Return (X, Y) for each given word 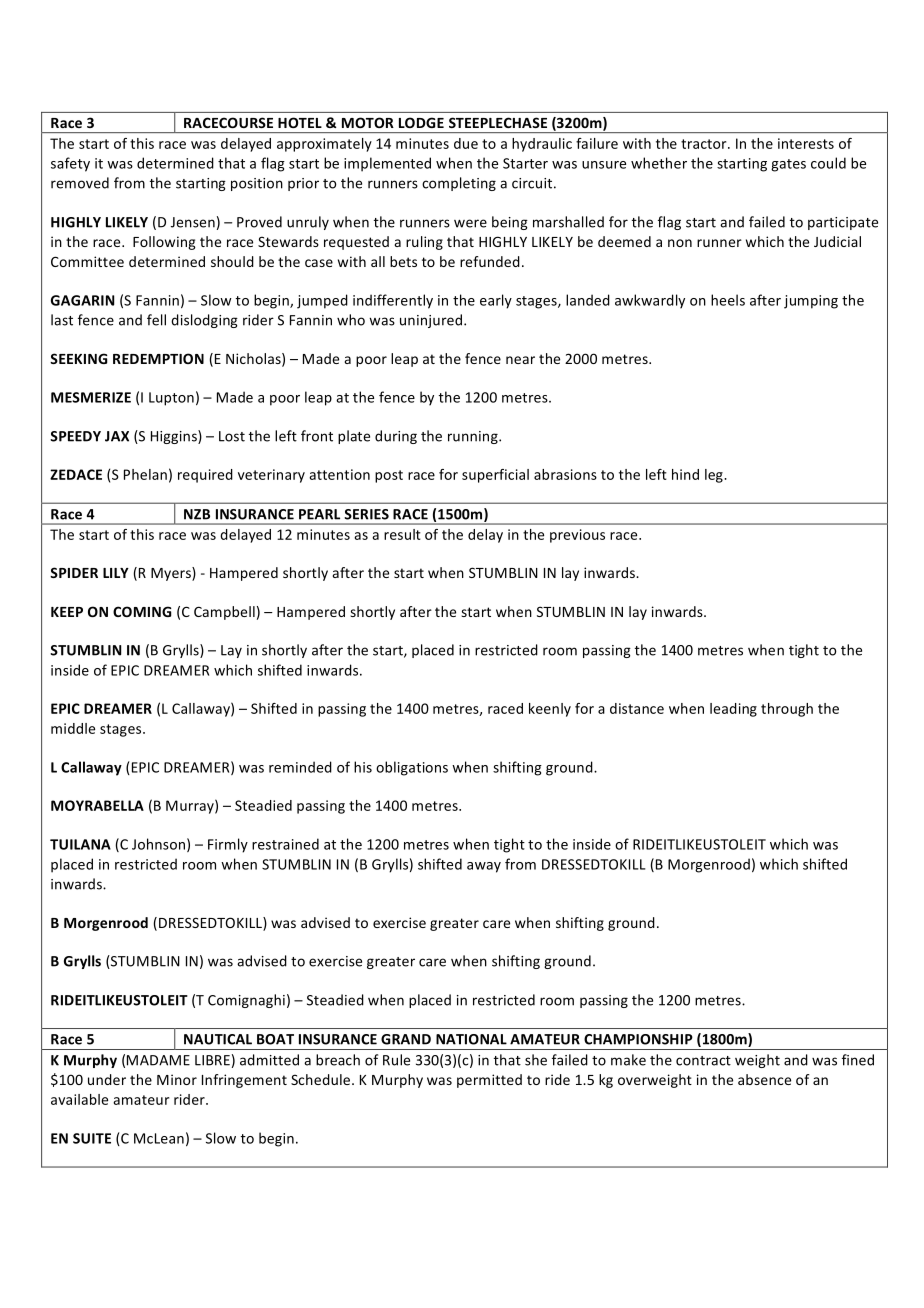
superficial (495, 476)
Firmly (228, 845)
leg (715, 476)
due (466, 143)
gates (788, 165)
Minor (177, 1079)
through (787, 710)
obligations (412, 768)
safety (70, 164)
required (205, 476)
